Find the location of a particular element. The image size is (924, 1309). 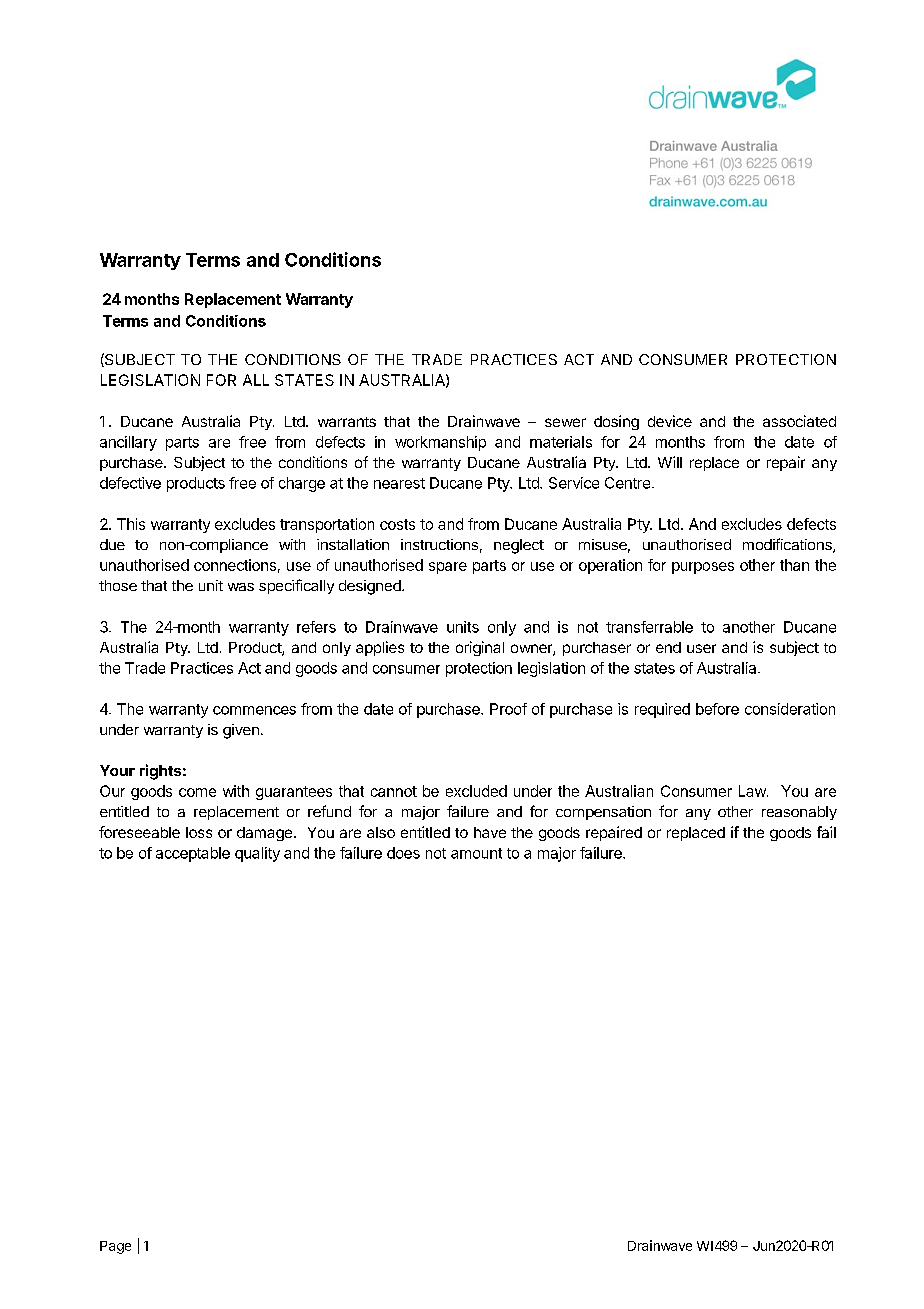

before is located at coordinates (717, 709).
